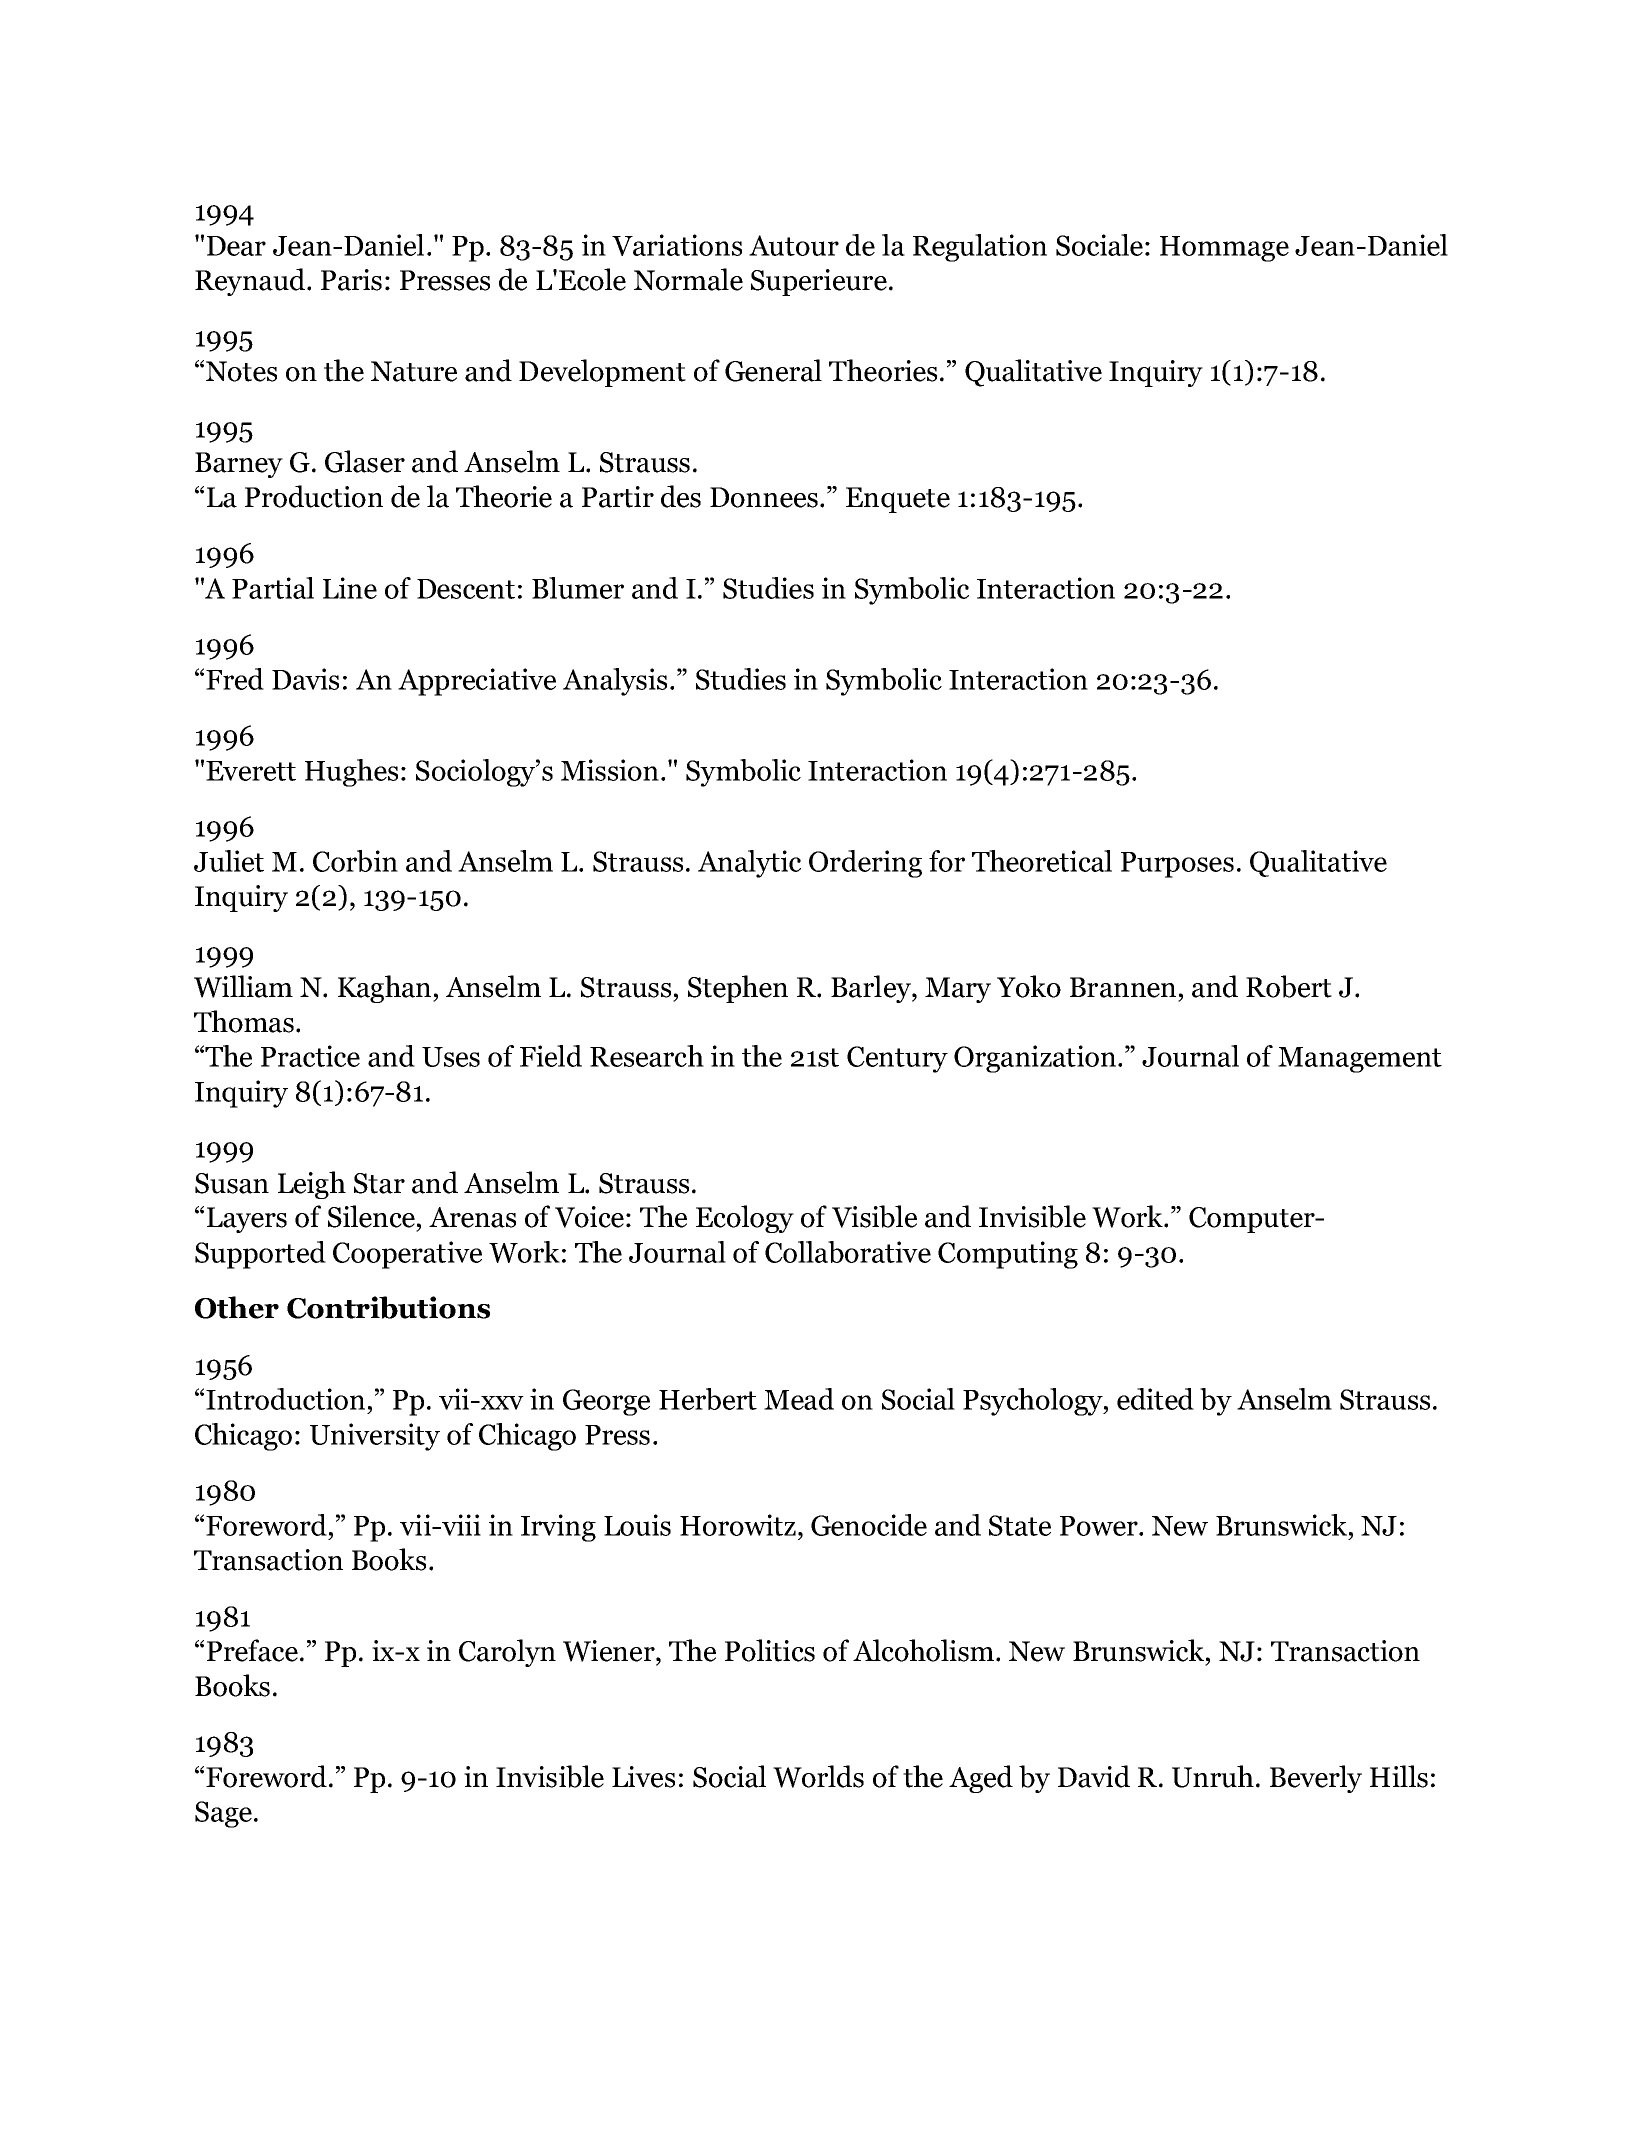  Describe the element at coordinates (388, 1307) in the page. I see `Contributions` at that location.
